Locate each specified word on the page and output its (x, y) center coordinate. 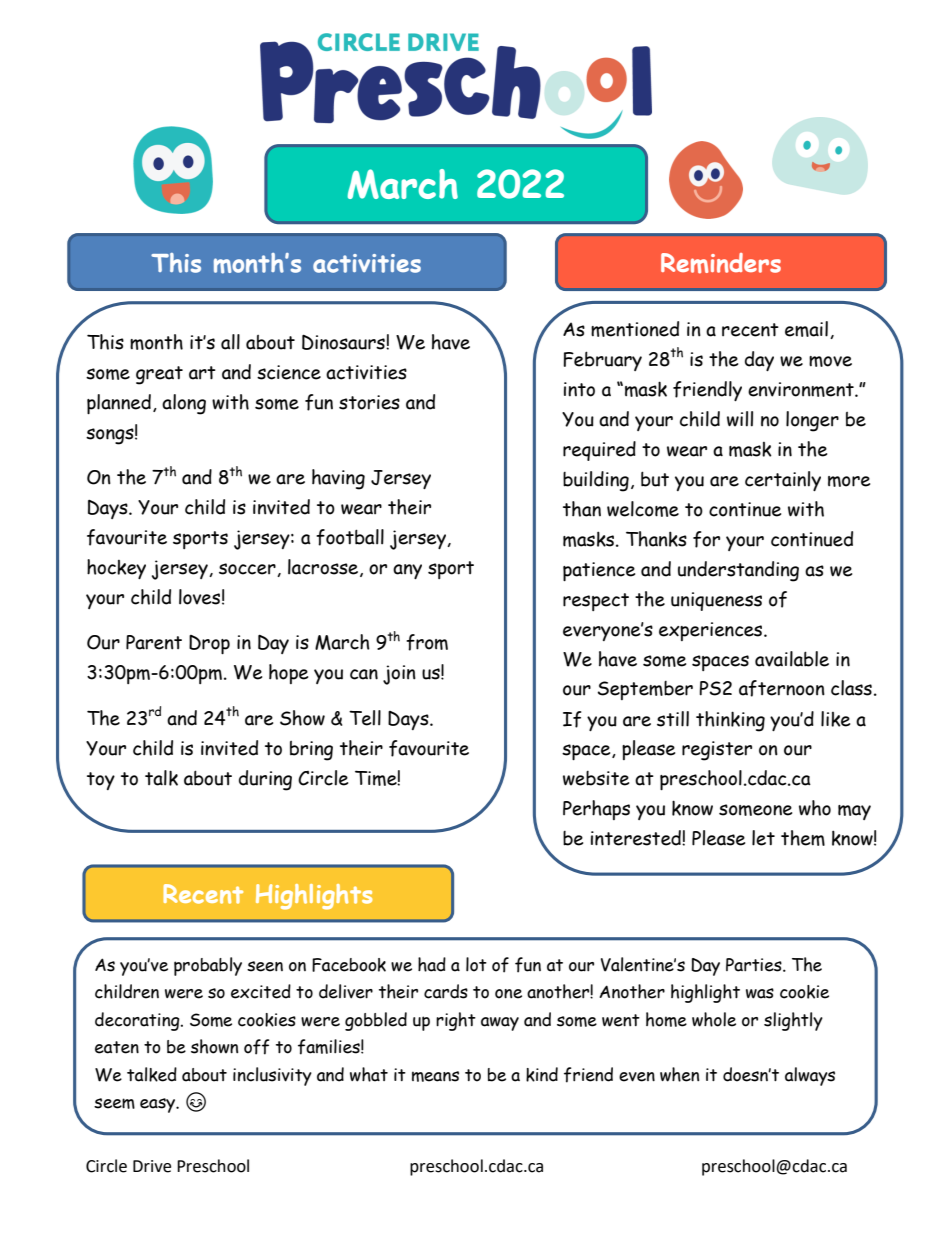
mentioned (635, 329)
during (265, 780)
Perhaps (596, 810)
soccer (248, 570)
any (407, 571)
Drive (152, 1166)
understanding (738, 571)
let (763, 838)
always (810, 1076)
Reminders (721, 263)
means (435, 1076)
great (159, 375)
